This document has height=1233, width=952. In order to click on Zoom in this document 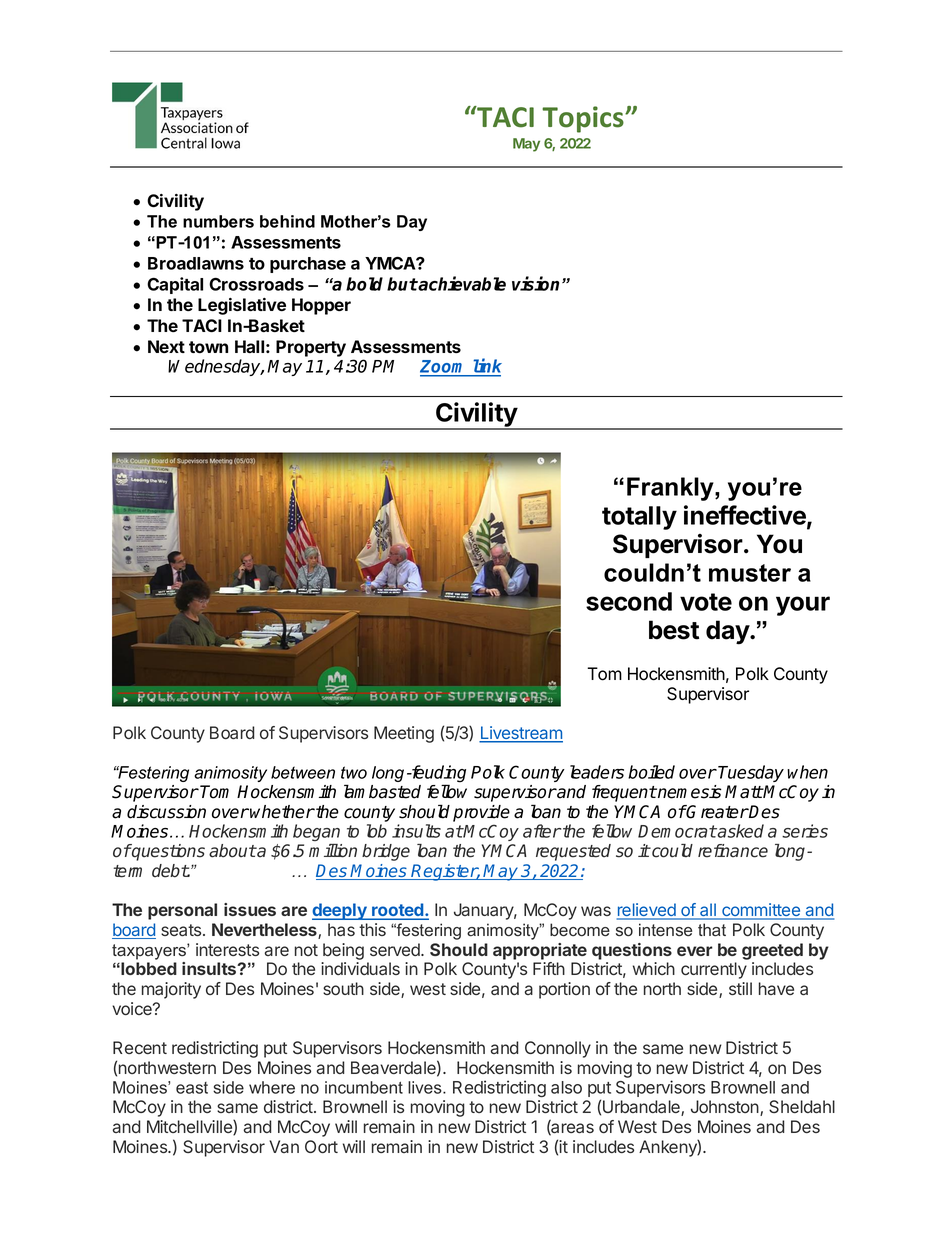, I will do `click(445, 368)`.
